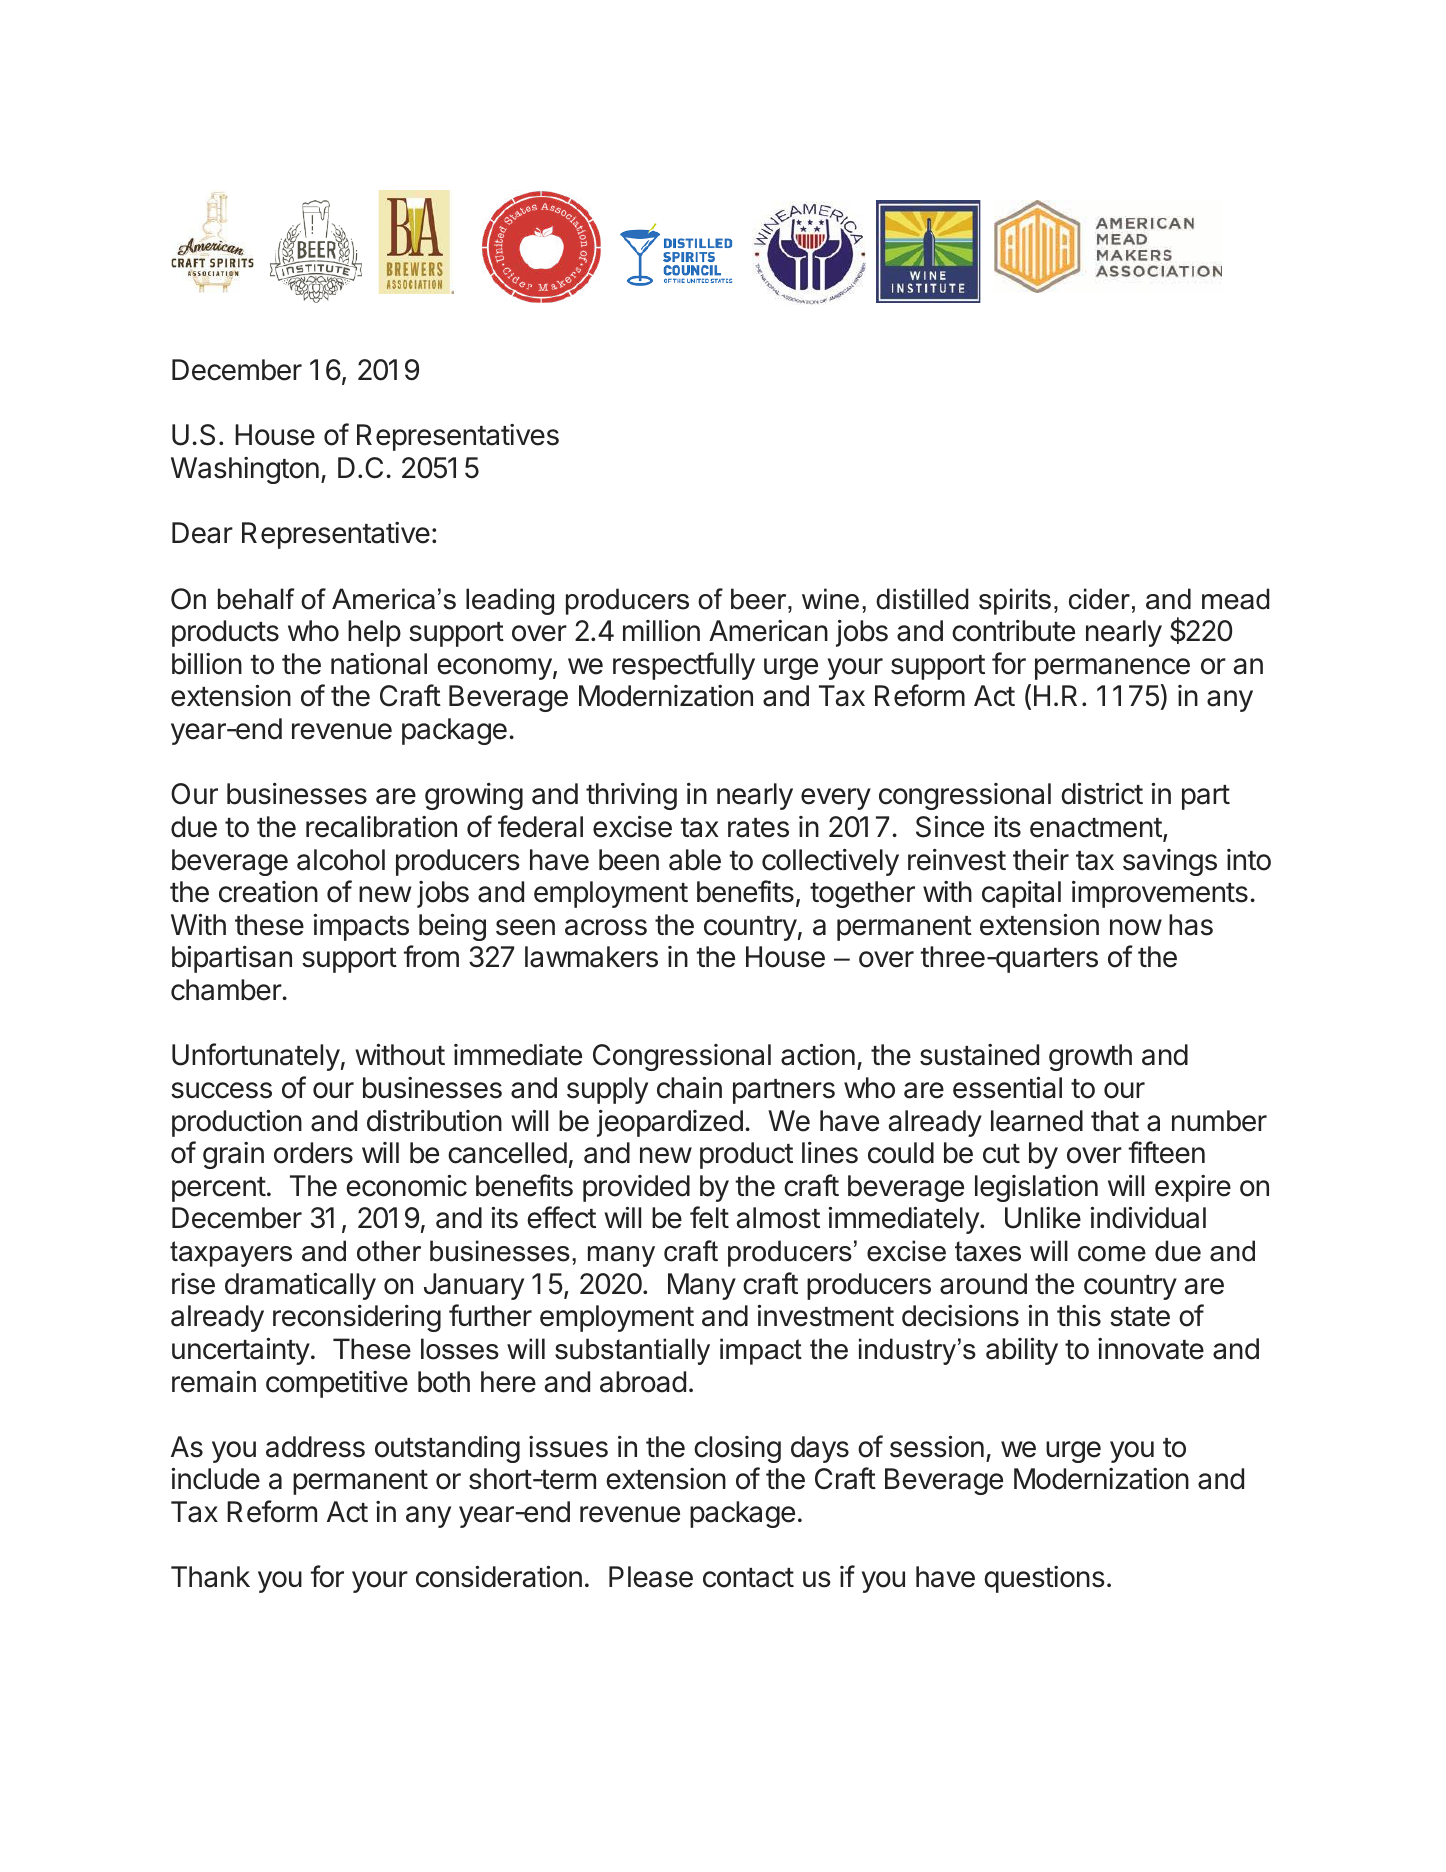 The image size is (1446, 1872). I want to click on beer, so click(760, 599).
